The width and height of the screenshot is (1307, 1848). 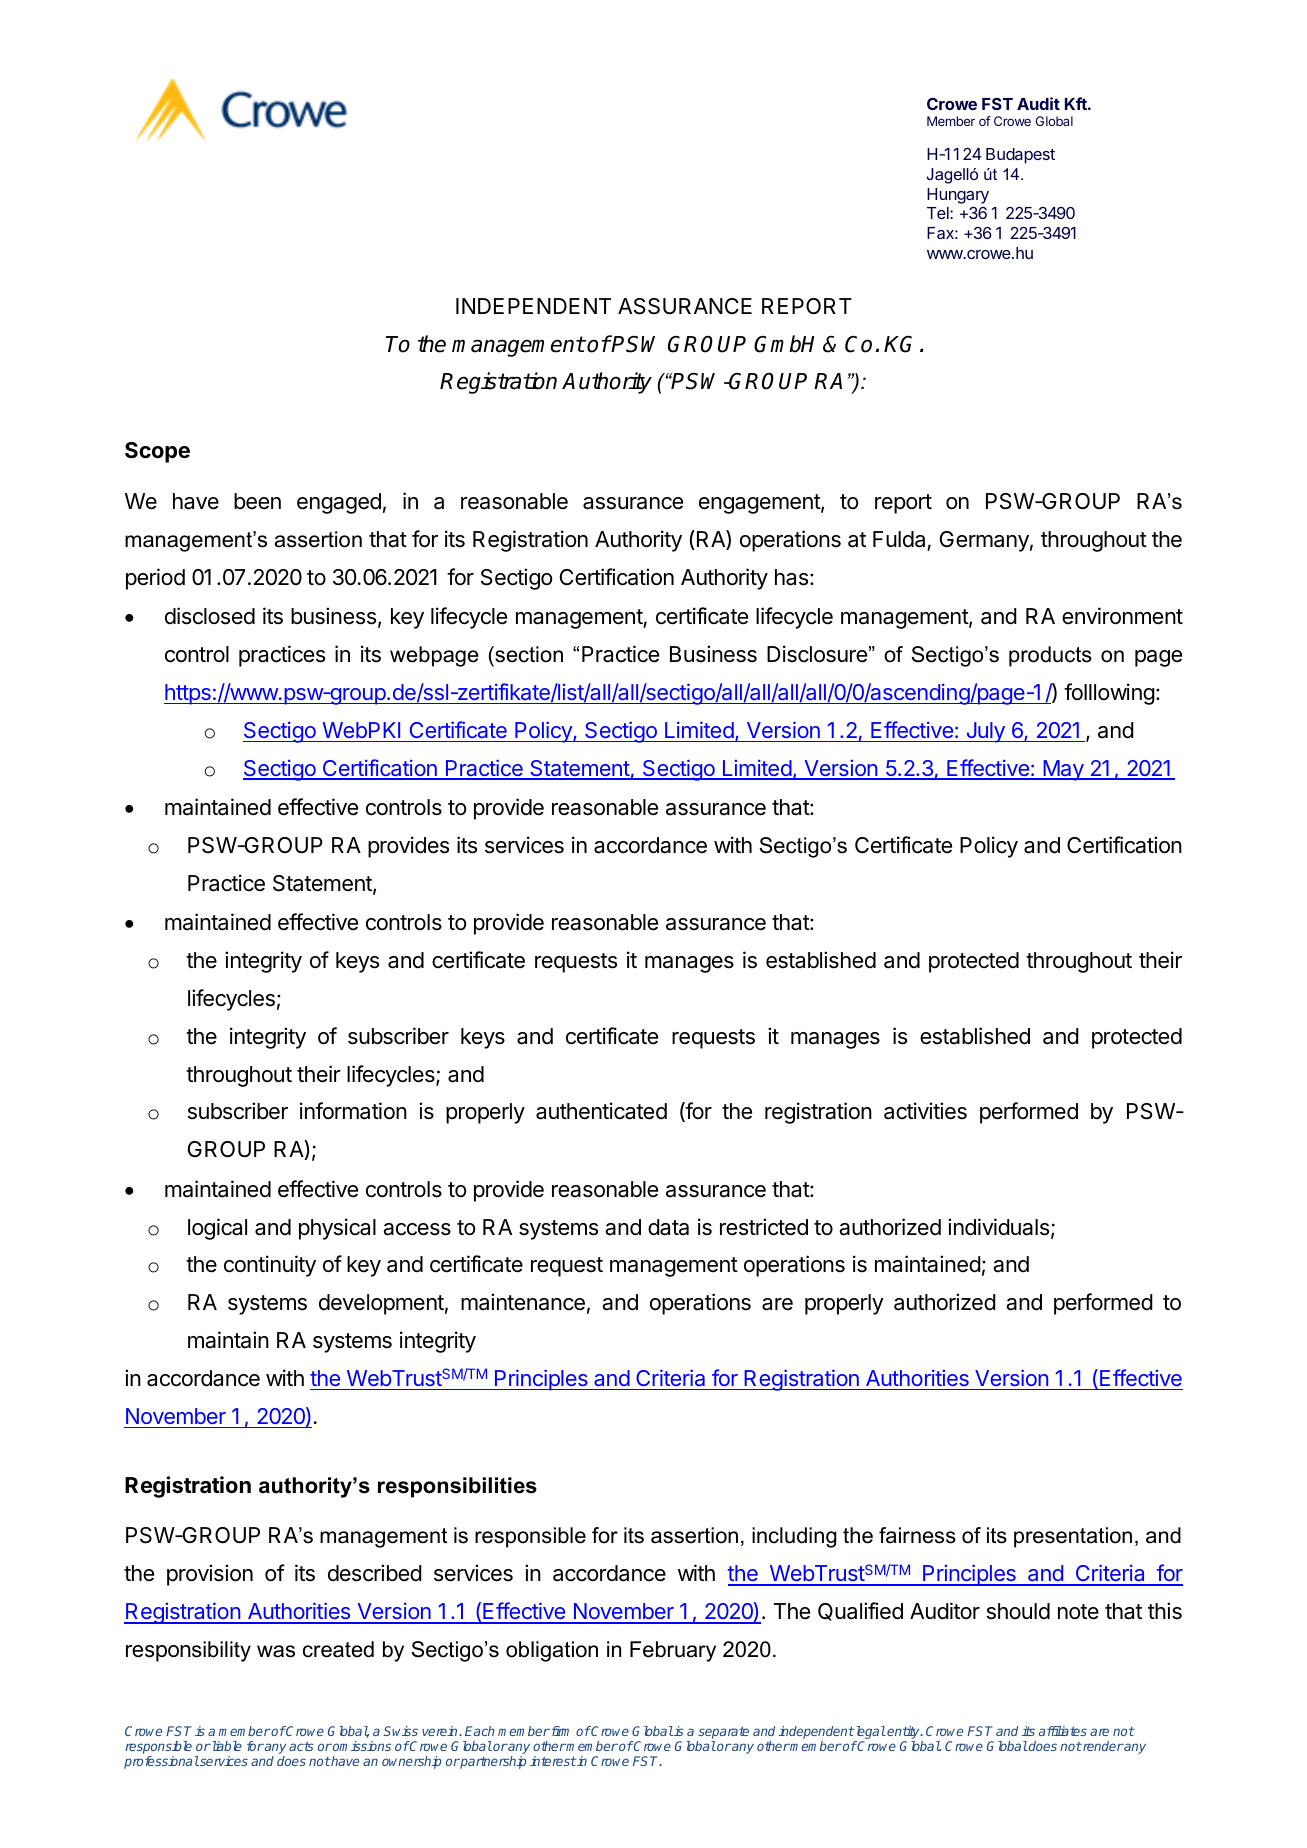 What do you see at coordinates (301, 1746) in the screenshot?
I see `acts` at bounding box center [301, 1746].
